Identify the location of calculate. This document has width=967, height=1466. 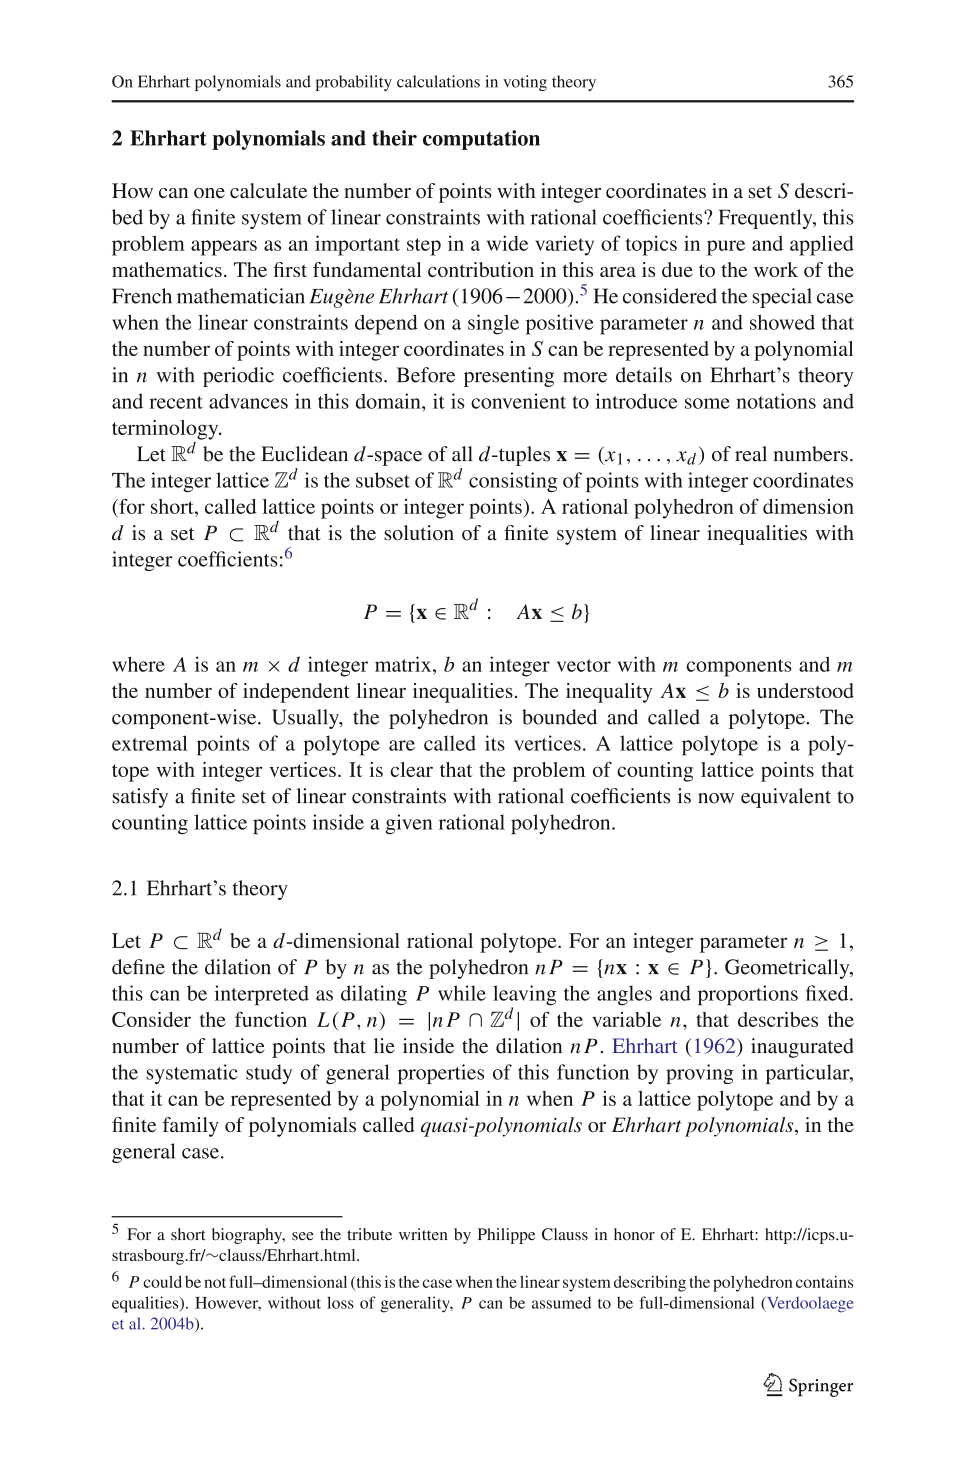
(268, 190).
